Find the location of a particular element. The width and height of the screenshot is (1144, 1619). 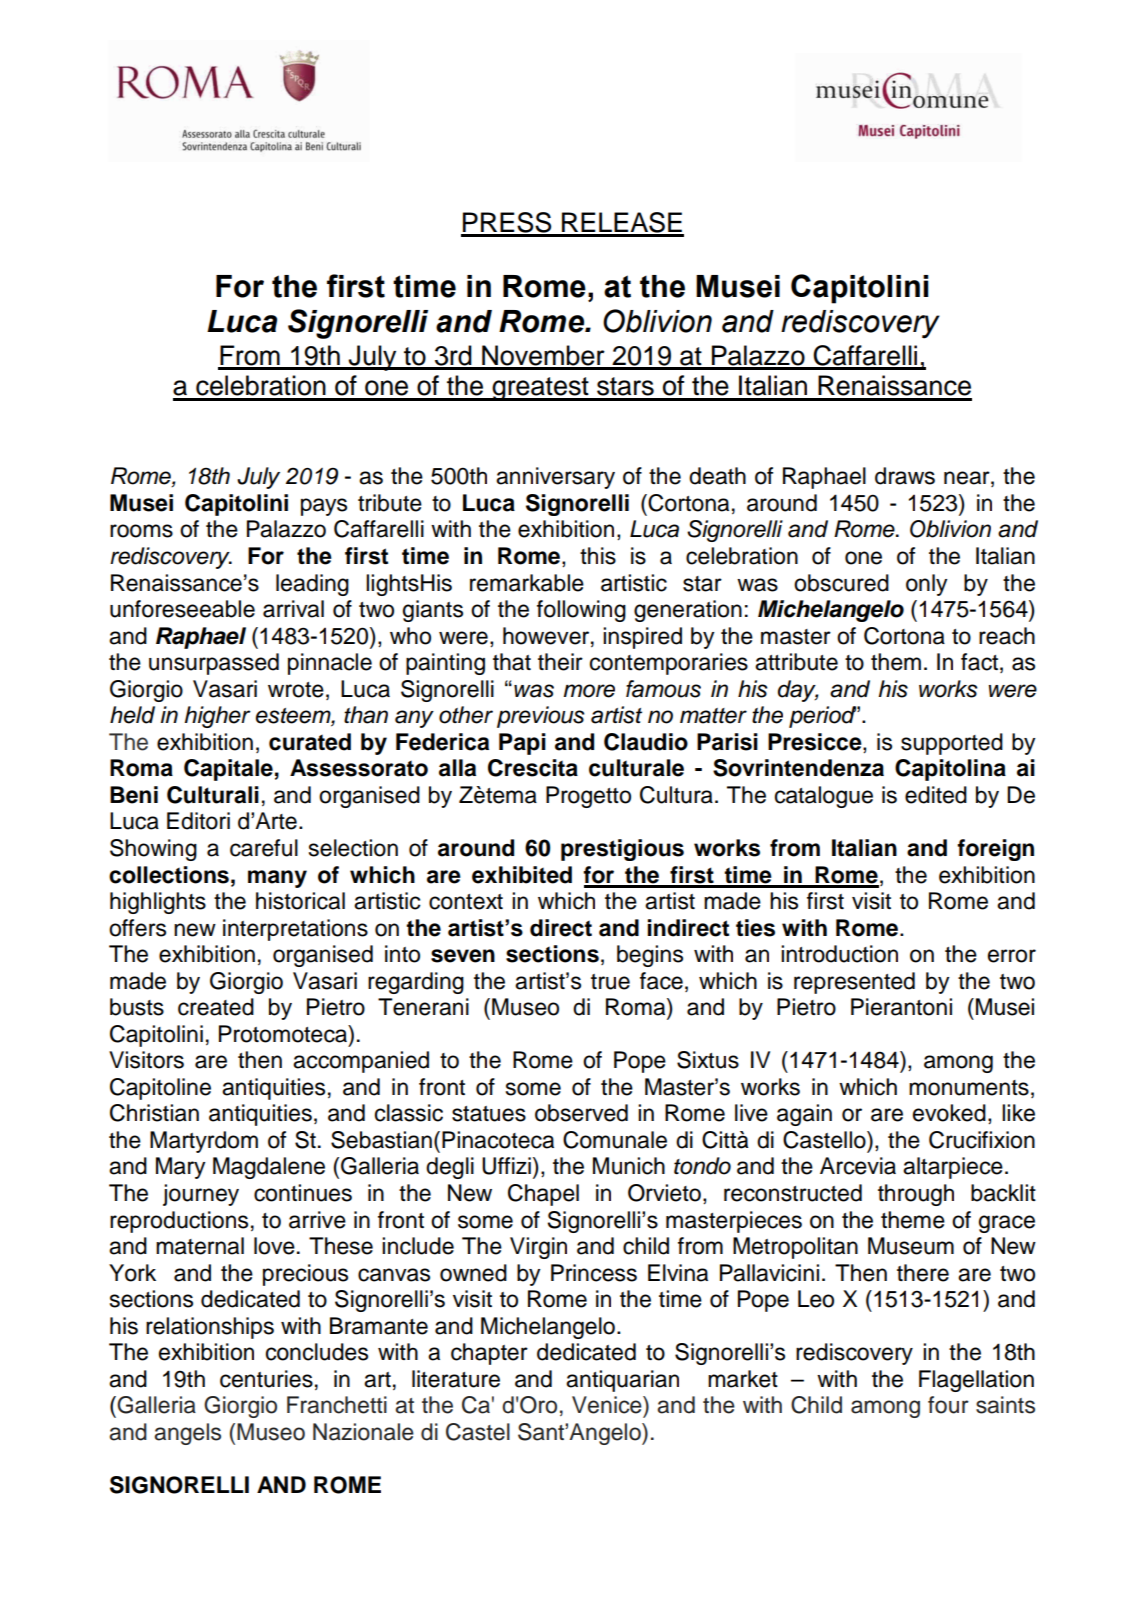

greatest is located at coordinates (541, 389).
